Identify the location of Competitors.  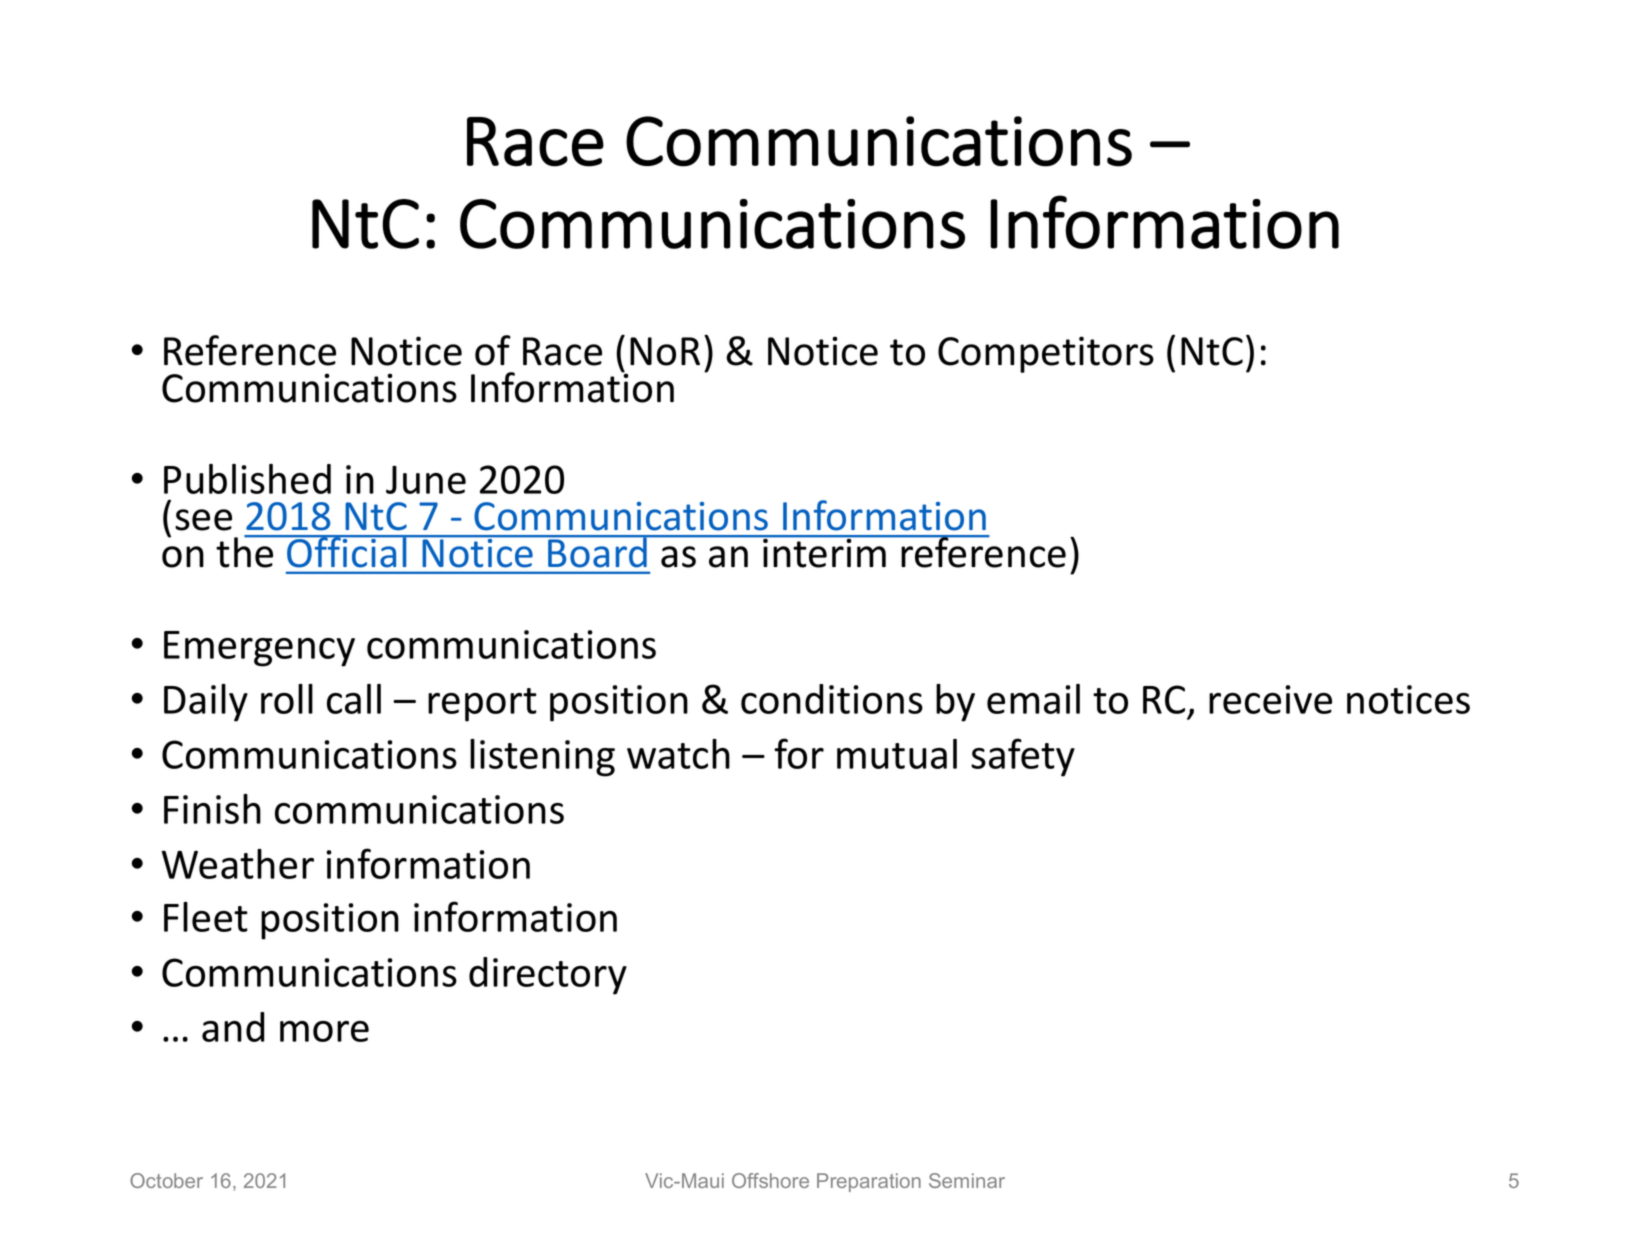
(1046, 354).
